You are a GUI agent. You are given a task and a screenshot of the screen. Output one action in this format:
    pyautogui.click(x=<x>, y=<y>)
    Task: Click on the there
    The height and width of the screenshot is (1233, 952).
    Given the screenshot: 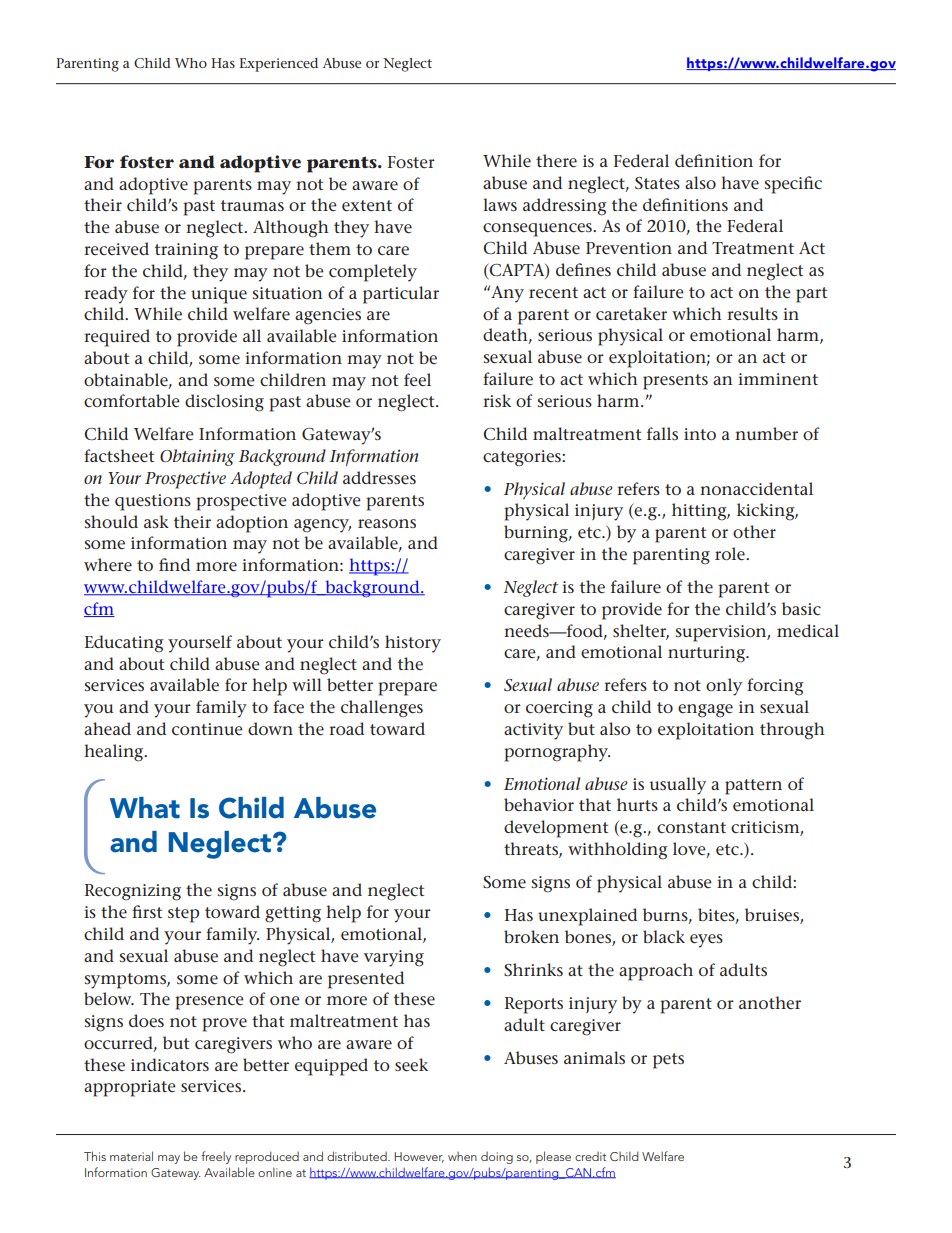 What is the action you would take?
    pyautogui.click(x=556, y=161)
